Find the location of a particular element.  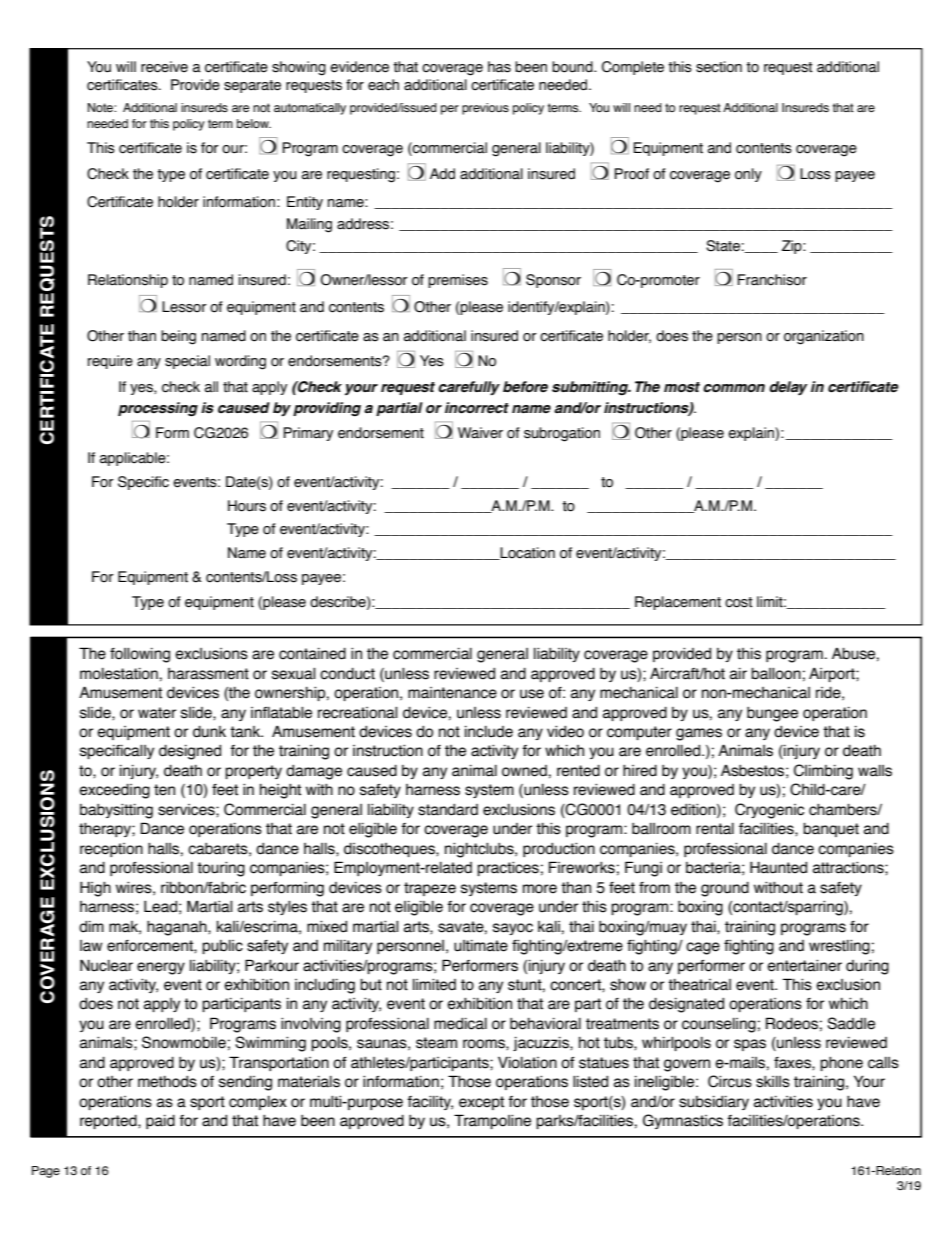

delay is located at coordinates (788, 388).
